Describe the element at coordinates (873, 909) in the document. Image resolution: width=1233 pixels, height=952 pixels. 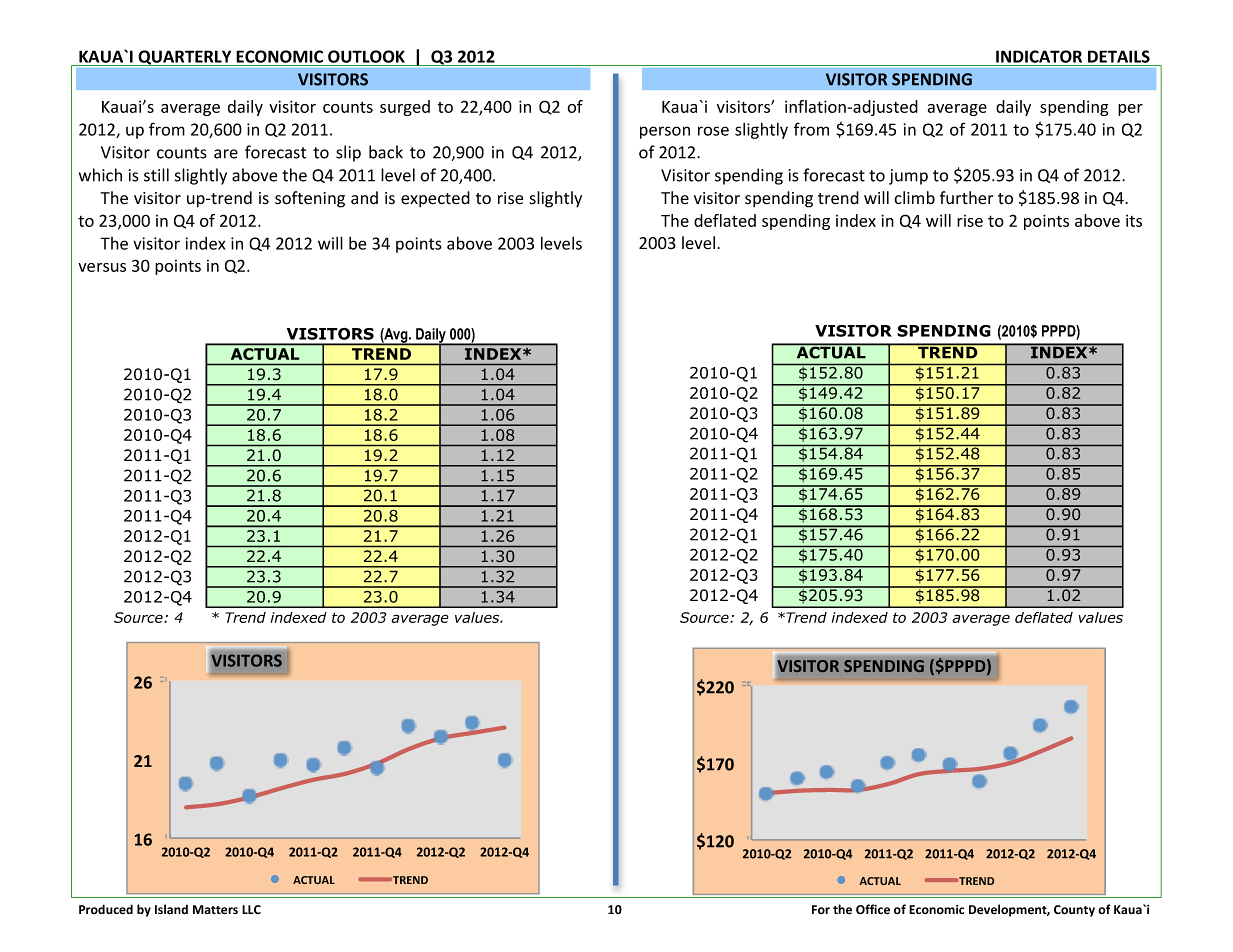
I see `Office` at that location.
